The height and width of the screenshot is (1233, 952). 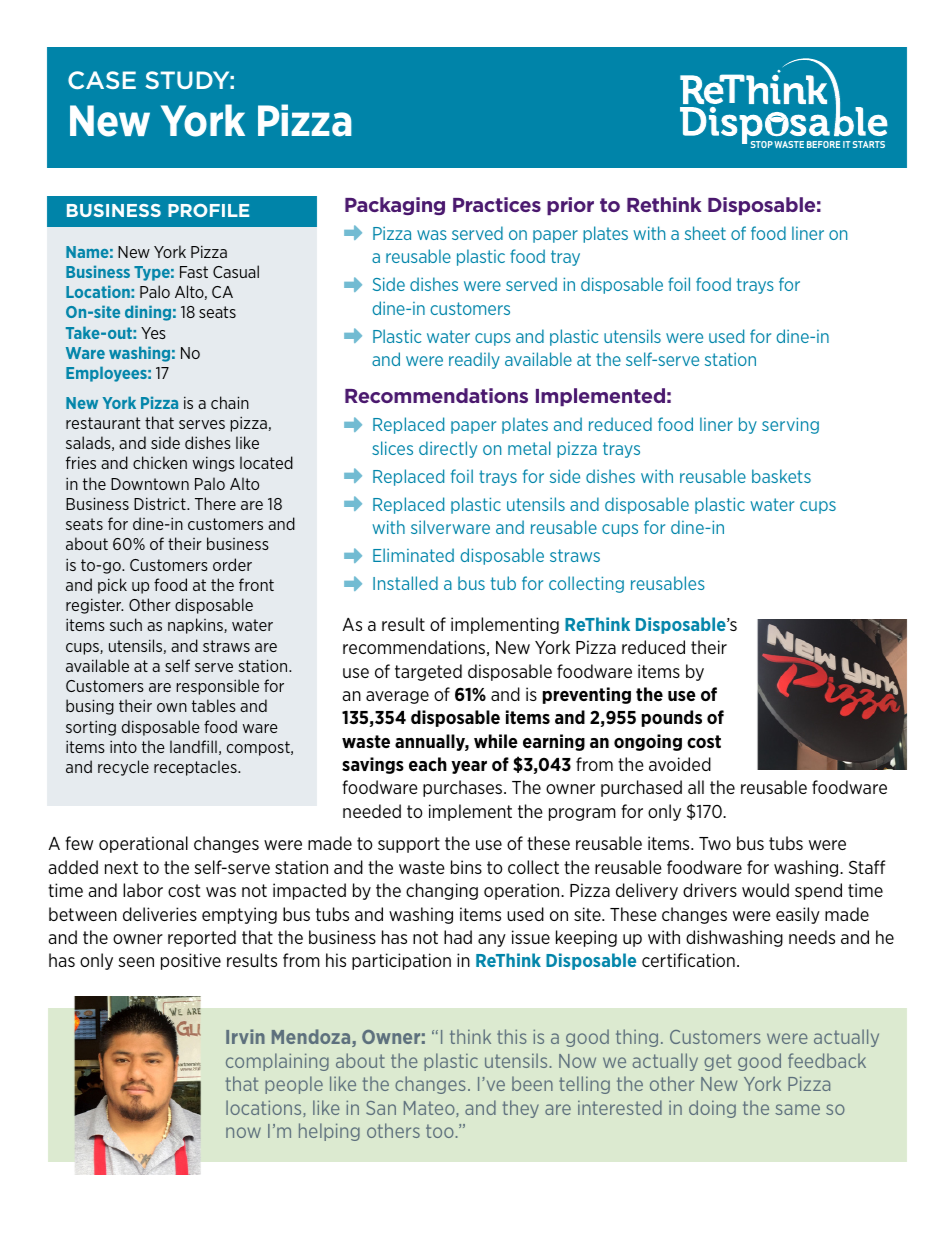 I want to click on directly, so click(x=448, y=449).
